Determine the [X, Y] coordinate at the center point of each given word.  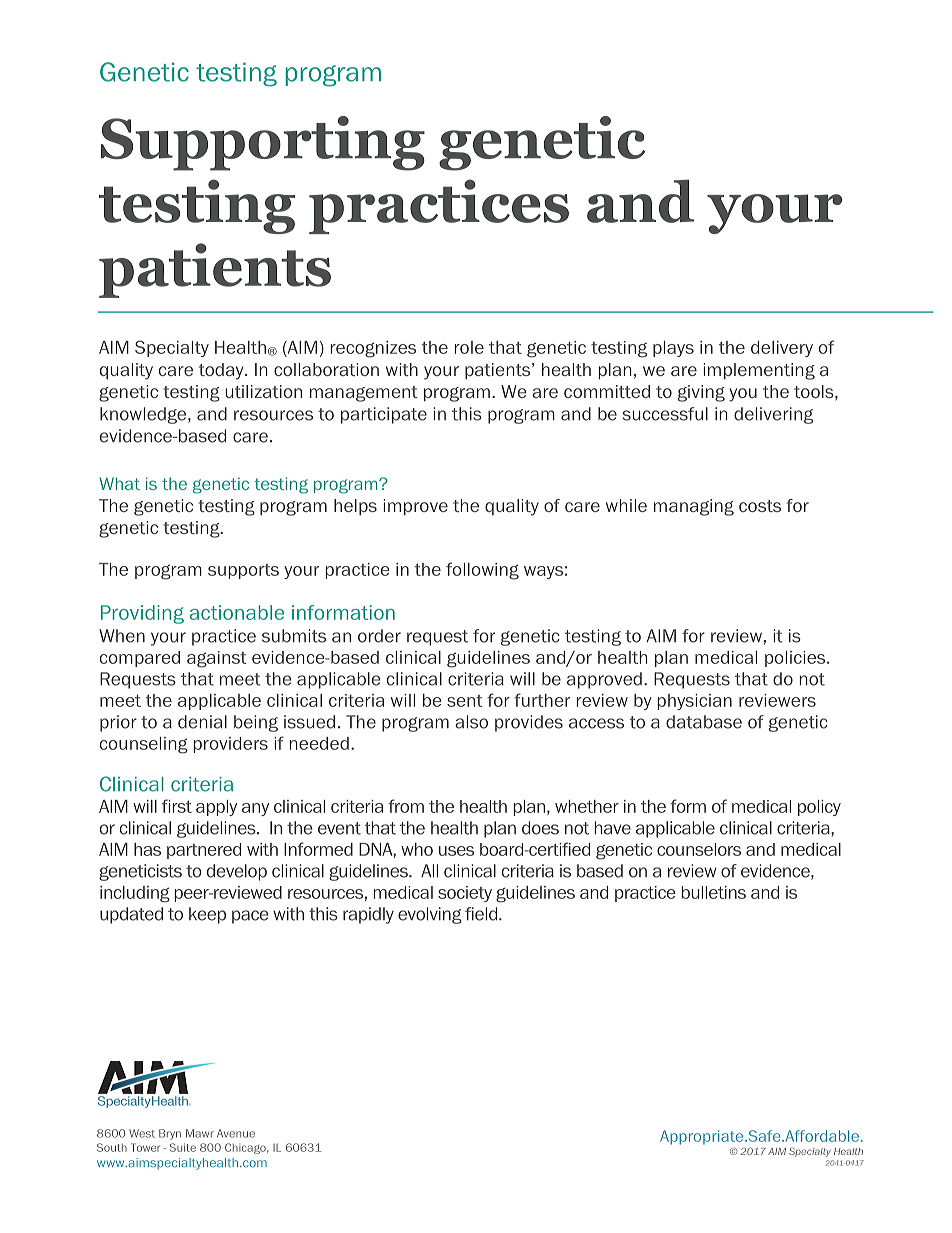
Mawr [200, 1133]
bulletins [714, 892]
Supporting [263, 143]
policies [796, 659]
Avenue [236, 1133]
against [217, 659]
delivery [782, 349]
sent [465, 701]
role [469, 347]
